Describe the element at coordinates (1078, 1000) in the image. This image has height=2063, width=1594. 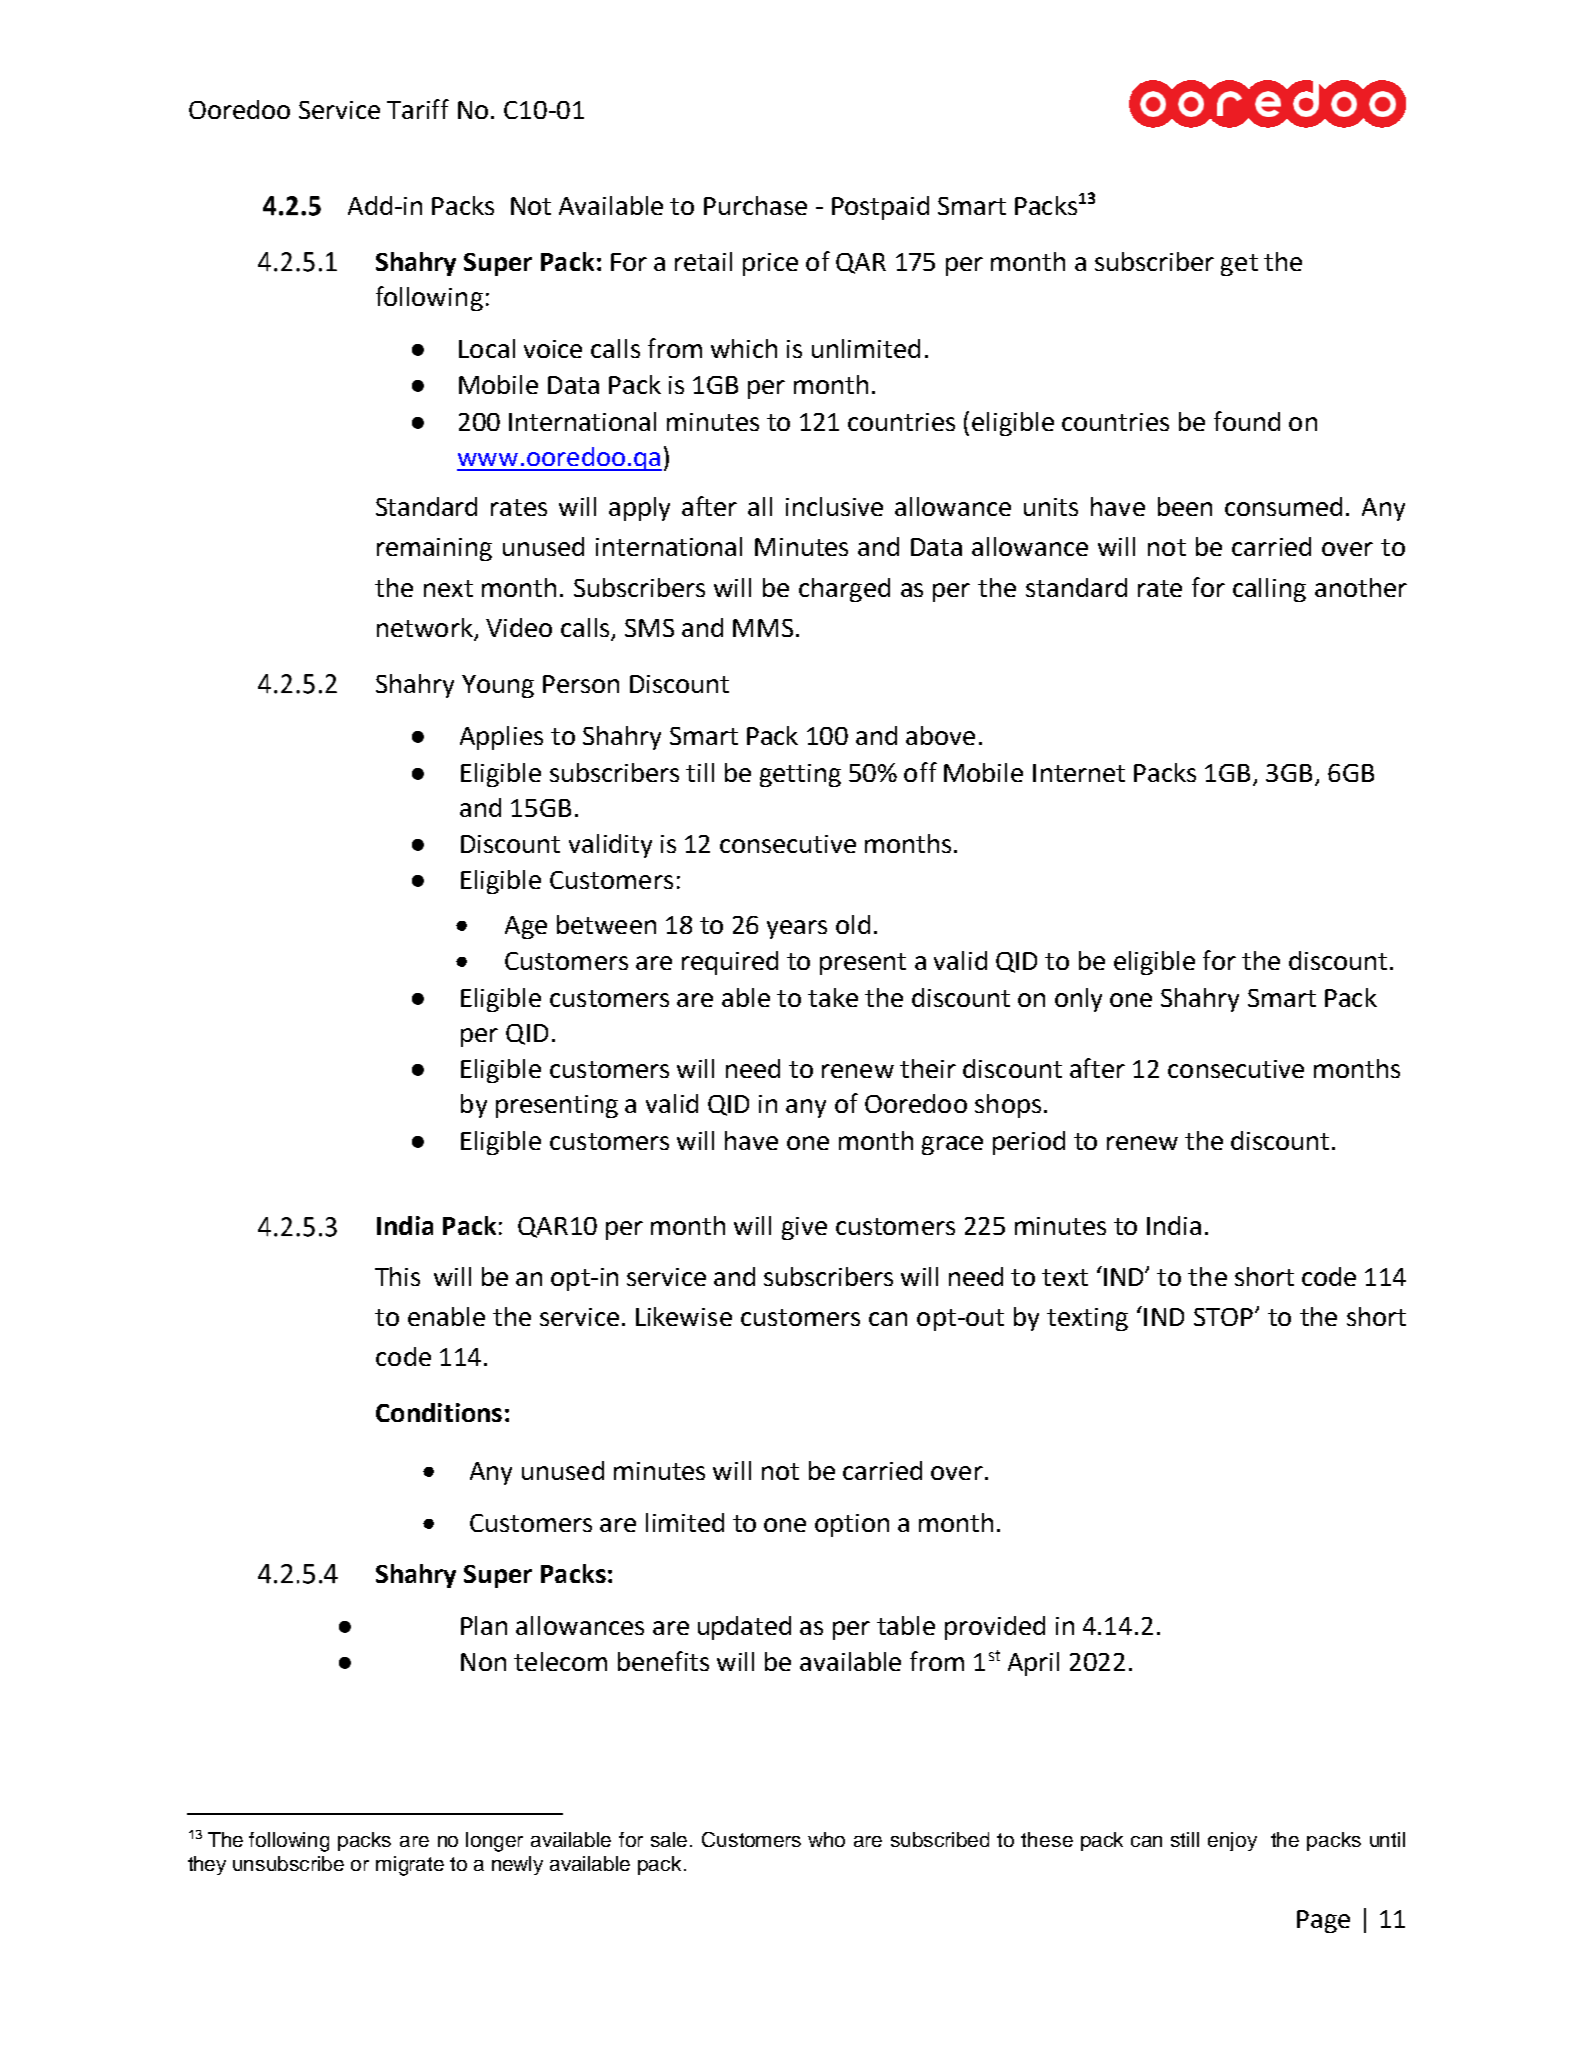
I see `only` at that location.
